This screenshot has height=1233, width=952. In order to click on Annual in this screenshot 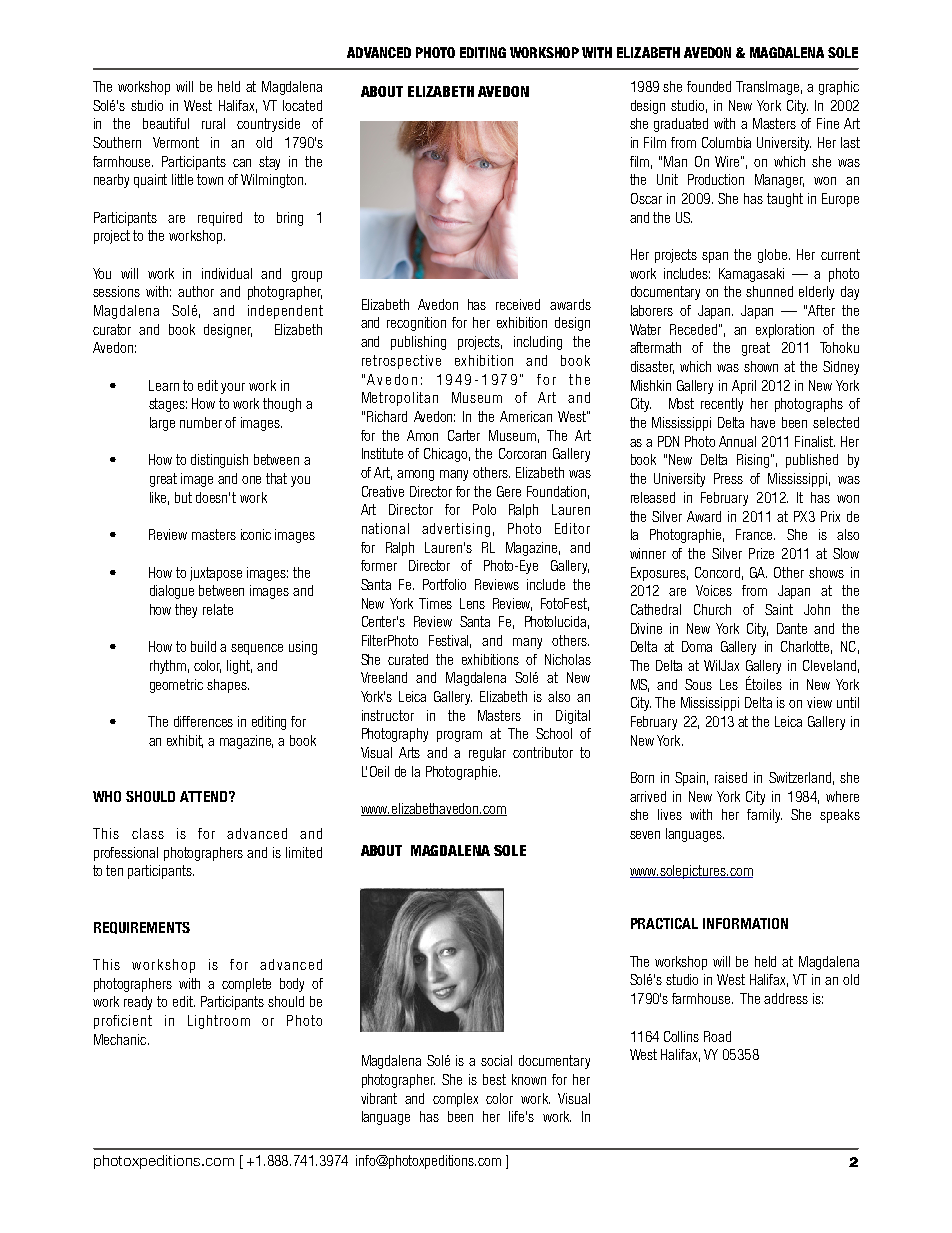, I will do `click(737, 441)`.
